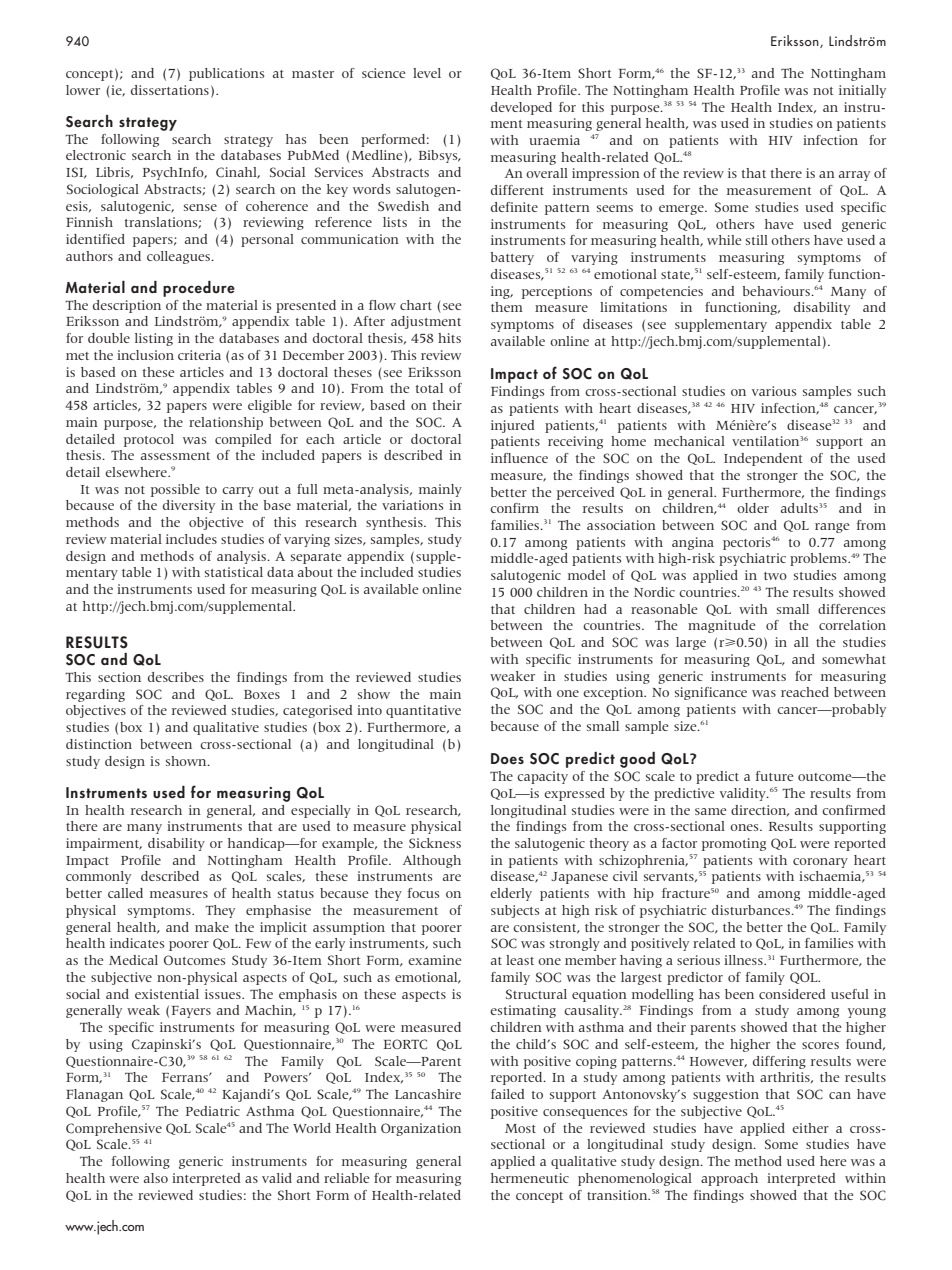 This screenshot has height=1270, width=952. Describe the element at coordinates (810, 1128) in the screenshot. I see `either` at that location.
